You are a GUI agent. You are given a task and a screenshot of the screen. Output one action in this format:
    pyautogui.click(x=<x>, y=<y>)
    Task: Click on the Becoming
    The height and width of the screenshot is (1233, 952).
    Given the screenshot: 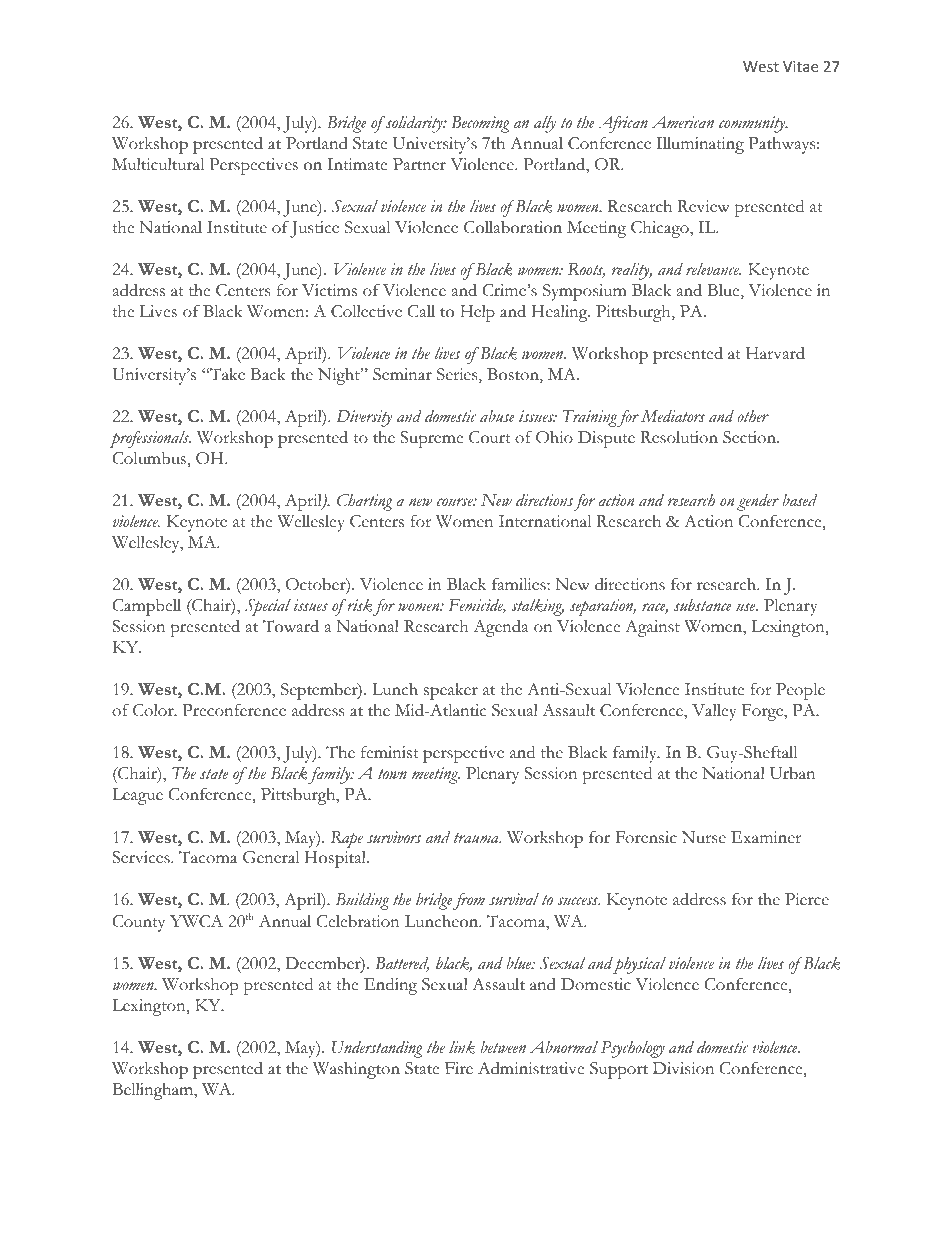 What is the action you would take?
    pyautogui.click(x=480, y=124)
